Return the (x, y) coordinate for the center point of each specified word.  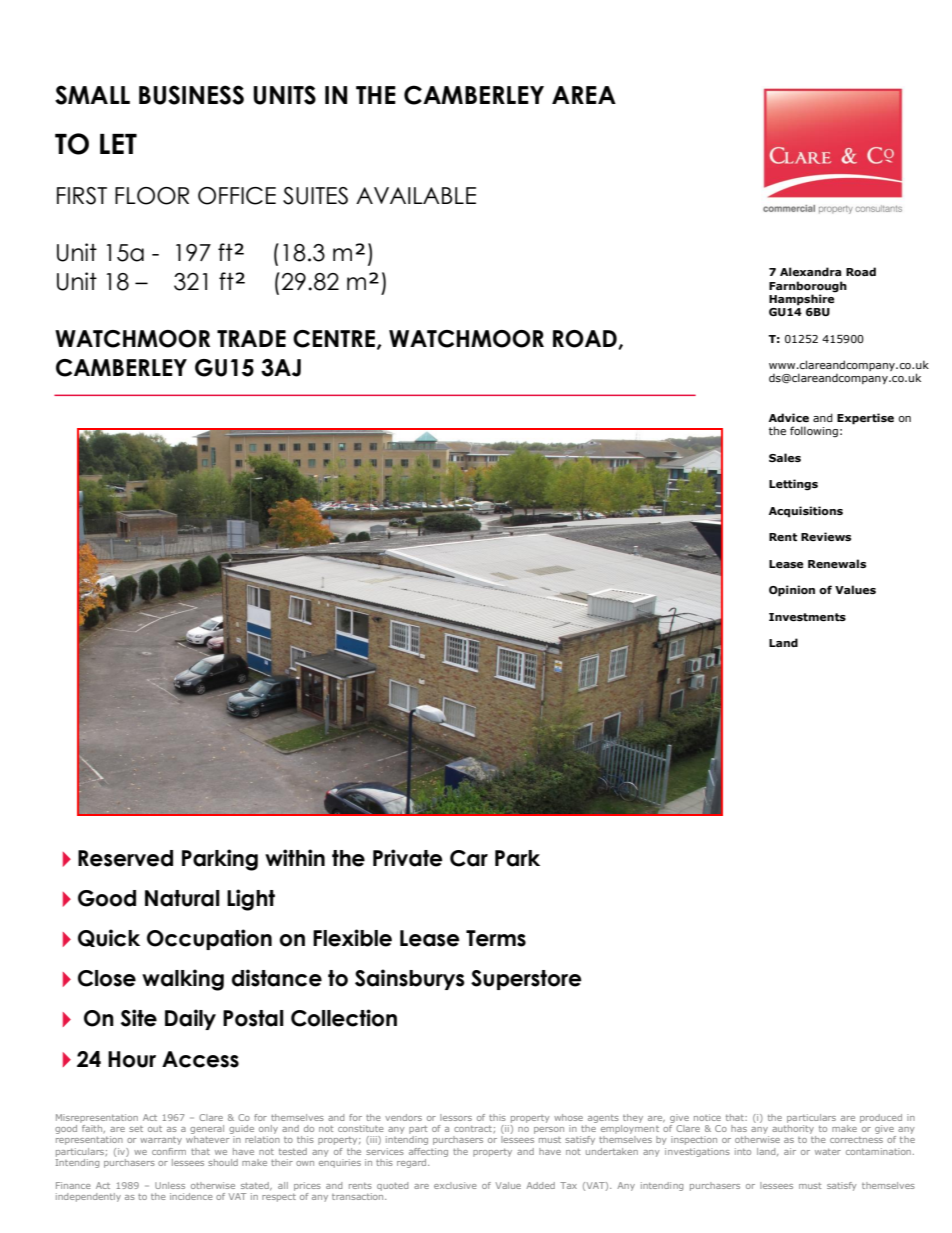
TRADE (251, 338)
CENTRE (334, 339)
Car (469, 858)
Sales (785, 457)
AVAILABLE (416, 195)
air (790, 1151)
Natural (182, 898)
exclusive (455, 1185)
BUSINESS (191, 95)
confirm (169, 1151)
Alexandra (810, 271)
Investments (807, 617)
